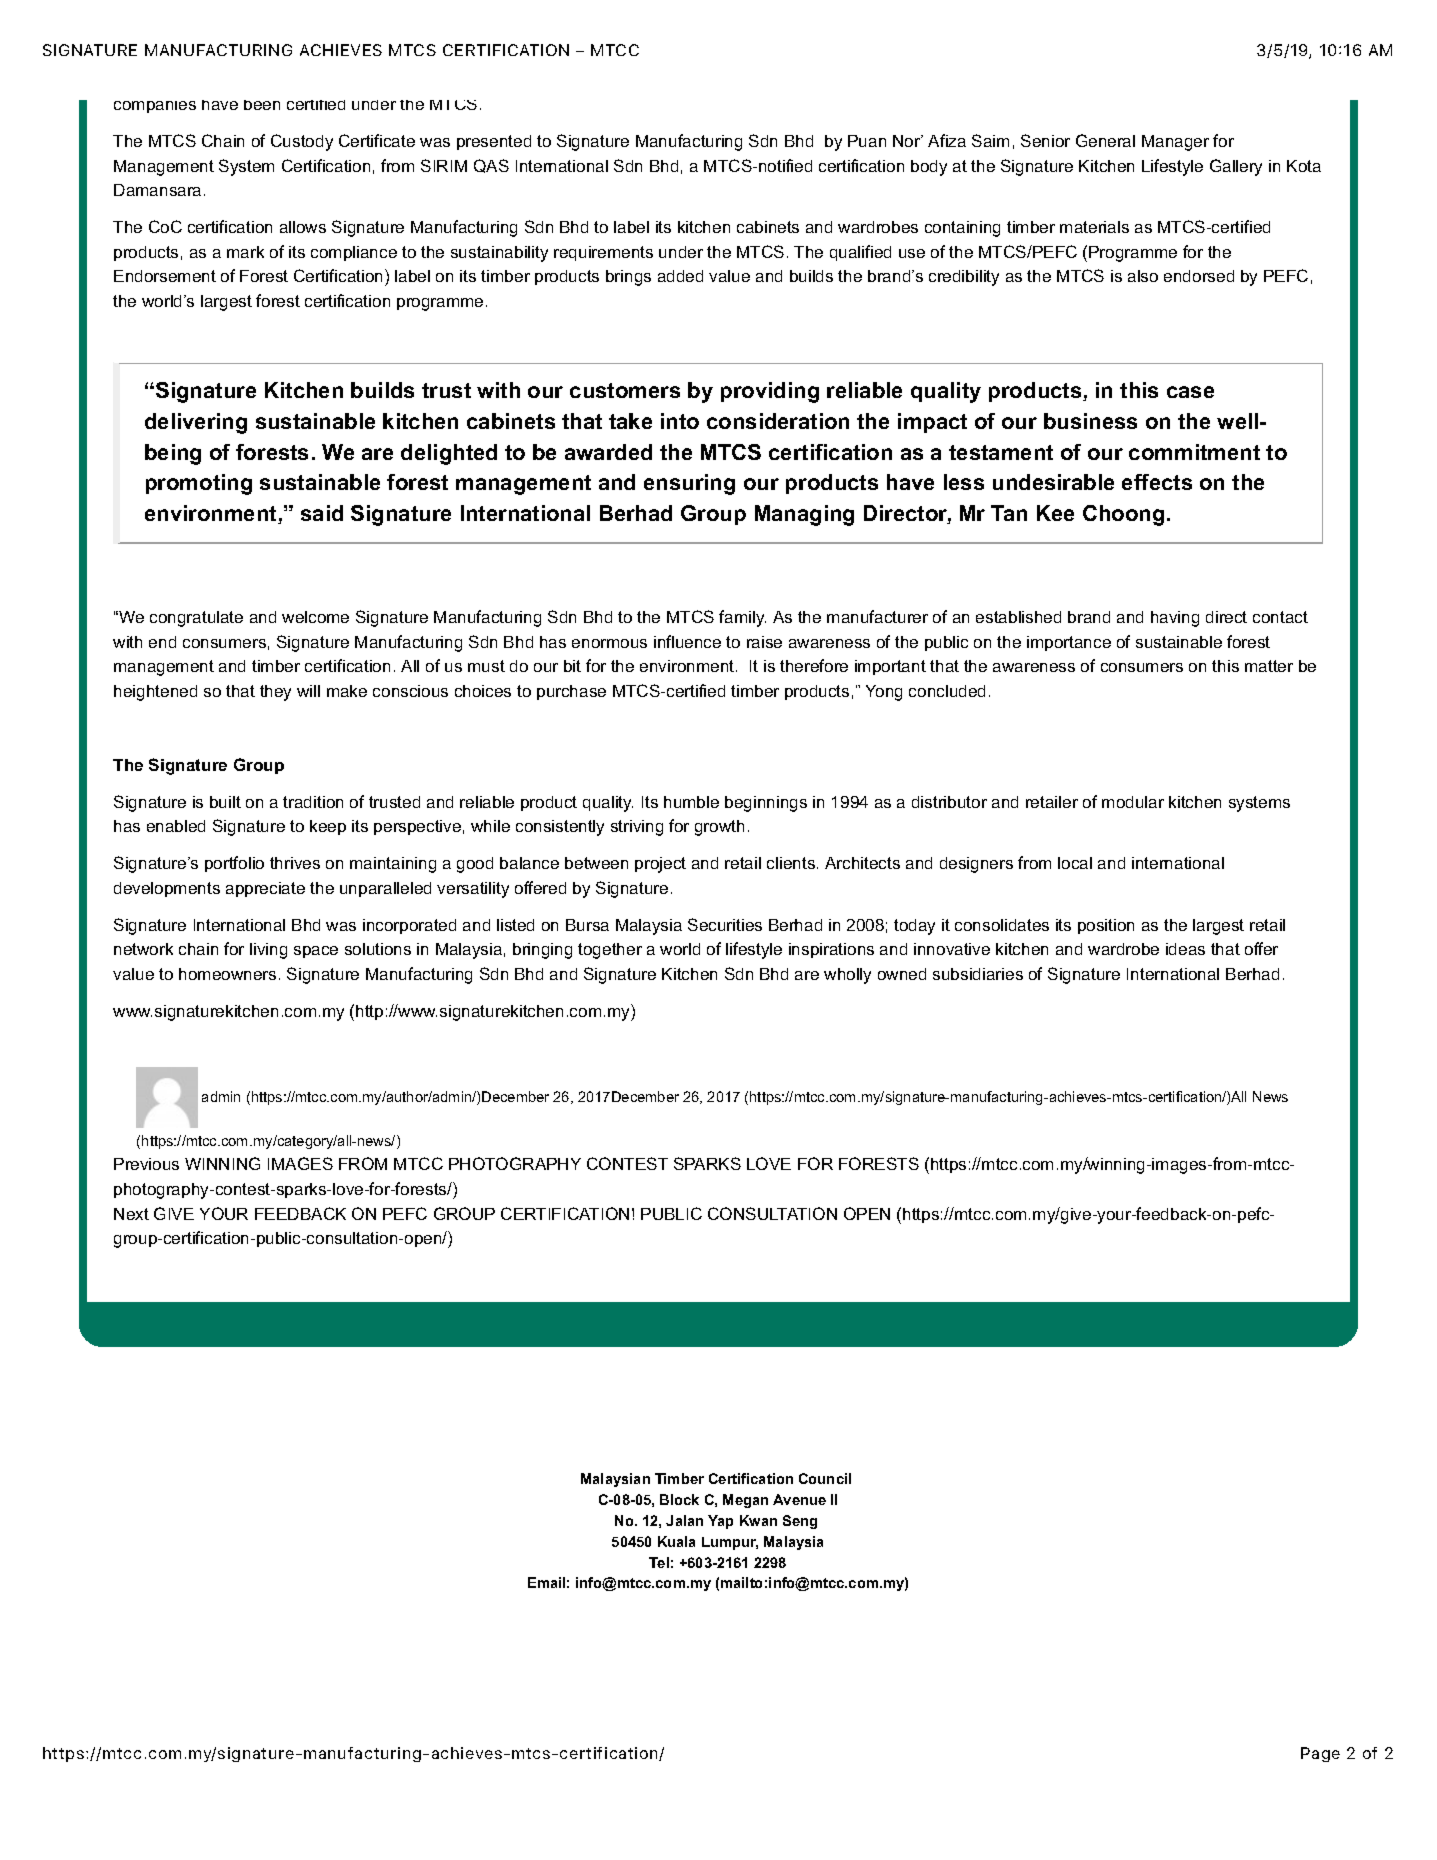 The width and height of the screenshot is (1437, 1860). Describe the element at coordinates (1175, 143) in the screenshot. I see `Manager` at that location.
